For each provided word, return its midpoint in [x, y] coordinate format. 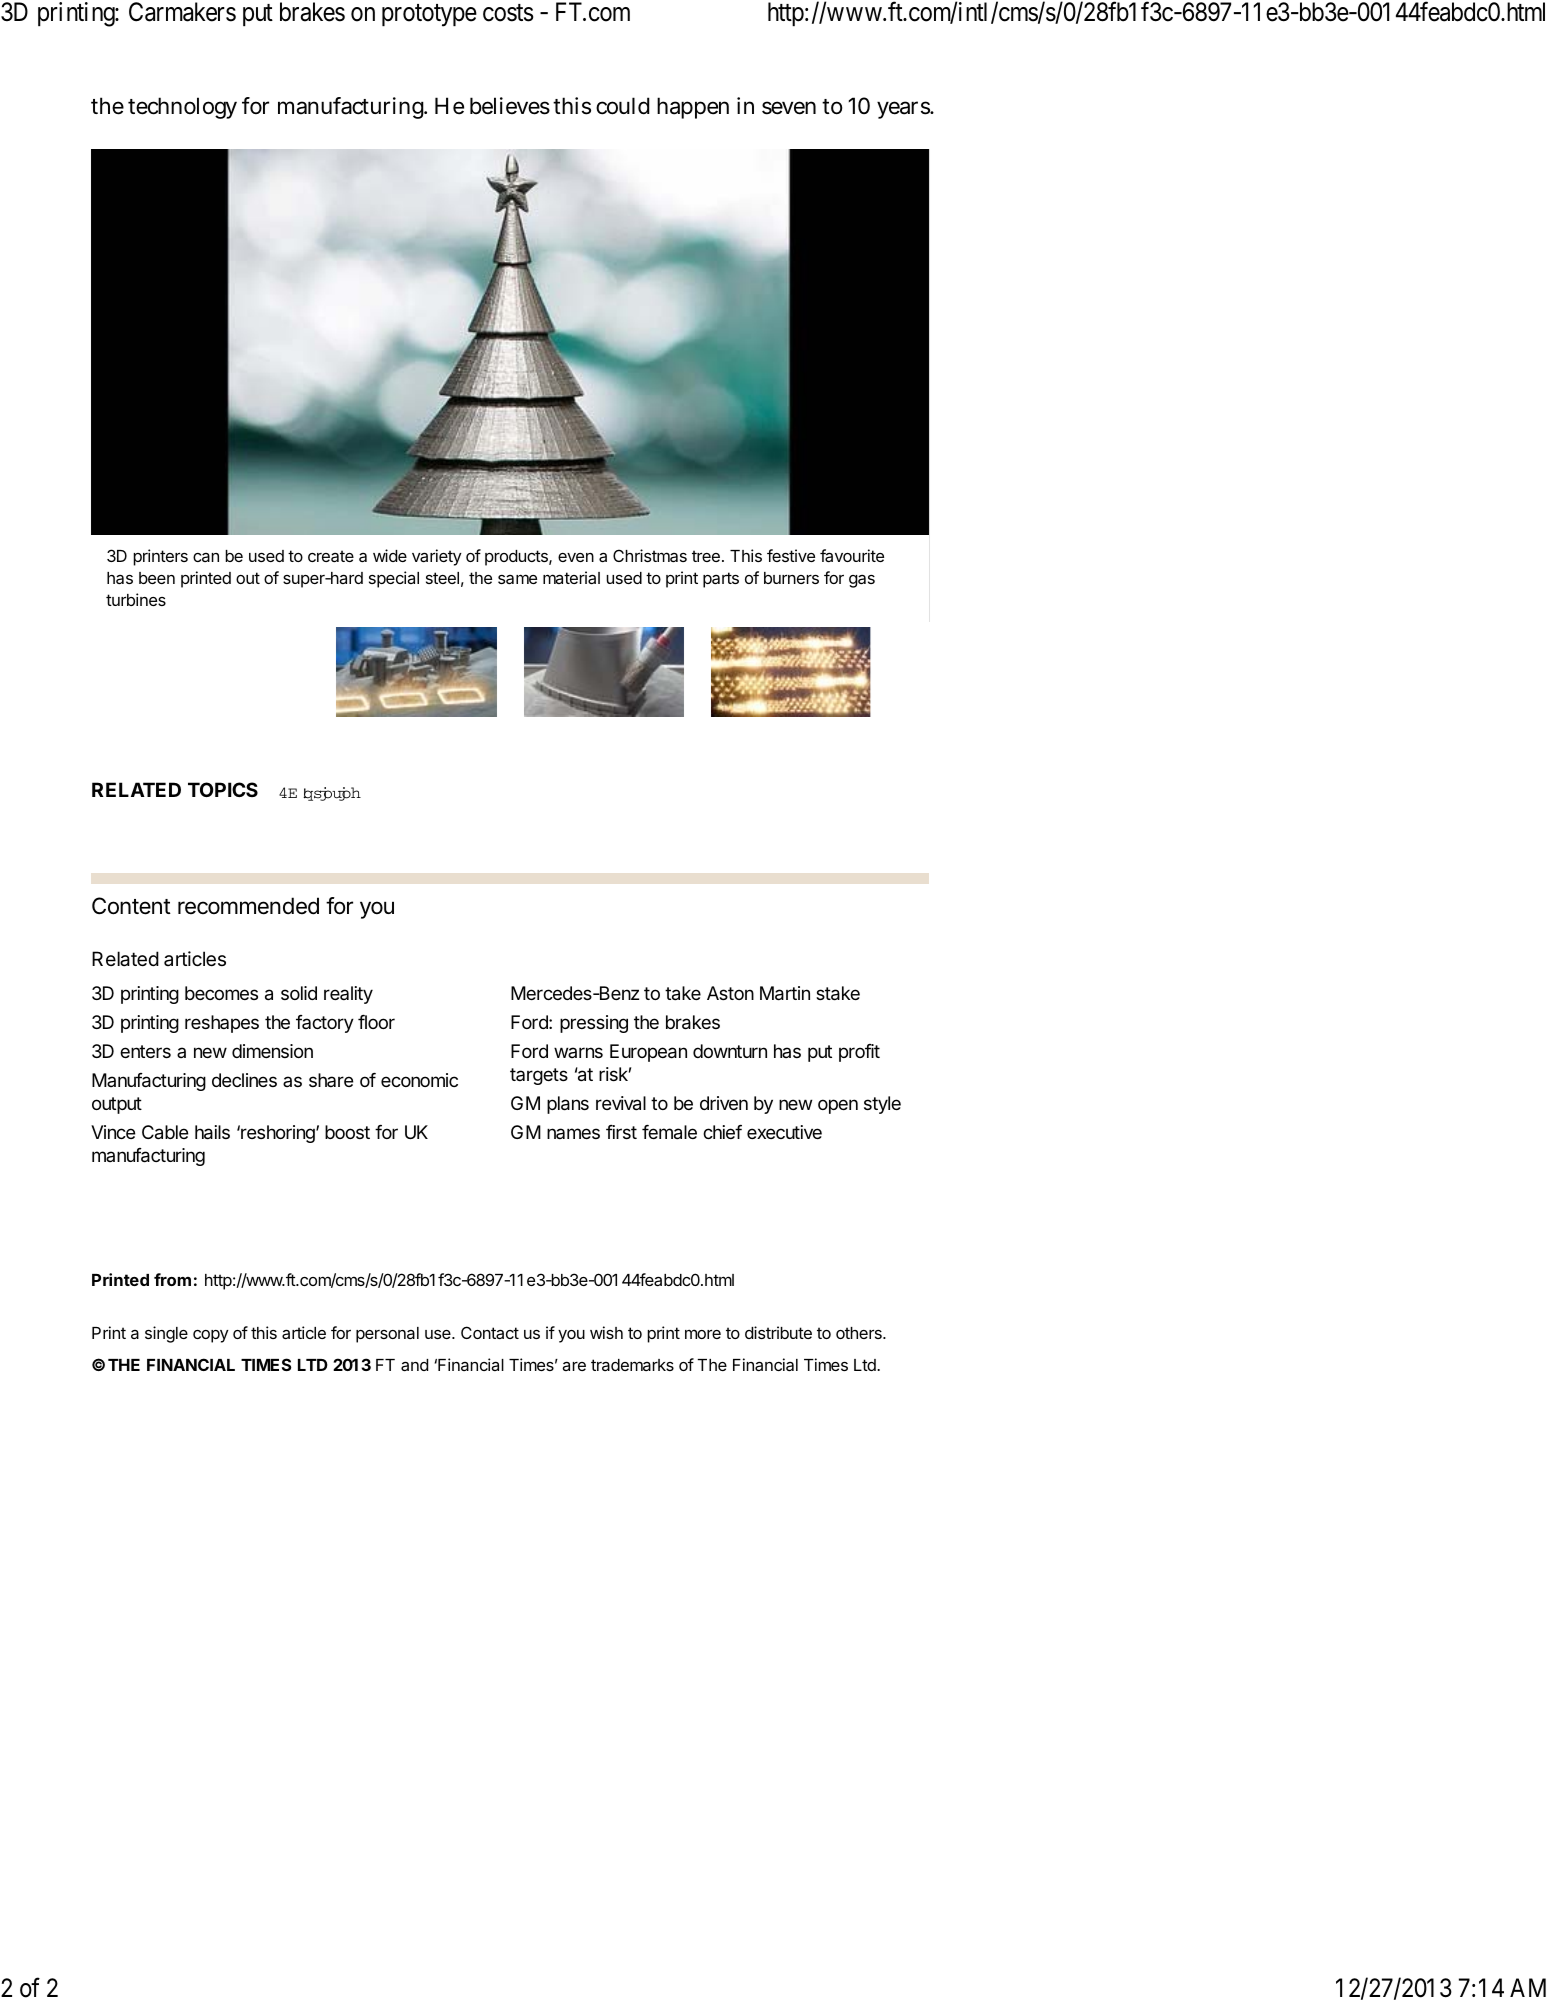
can [206, 557]
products [517, 558]
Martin [785, 993]
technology [182, 108]
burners [791, 578]
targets [539, 1076]
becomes [221, 993]
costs [508, 13]
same [517, 579]
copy [211, 1336]
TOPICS [223, 789]
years [904, 110]
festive [791, 555]
